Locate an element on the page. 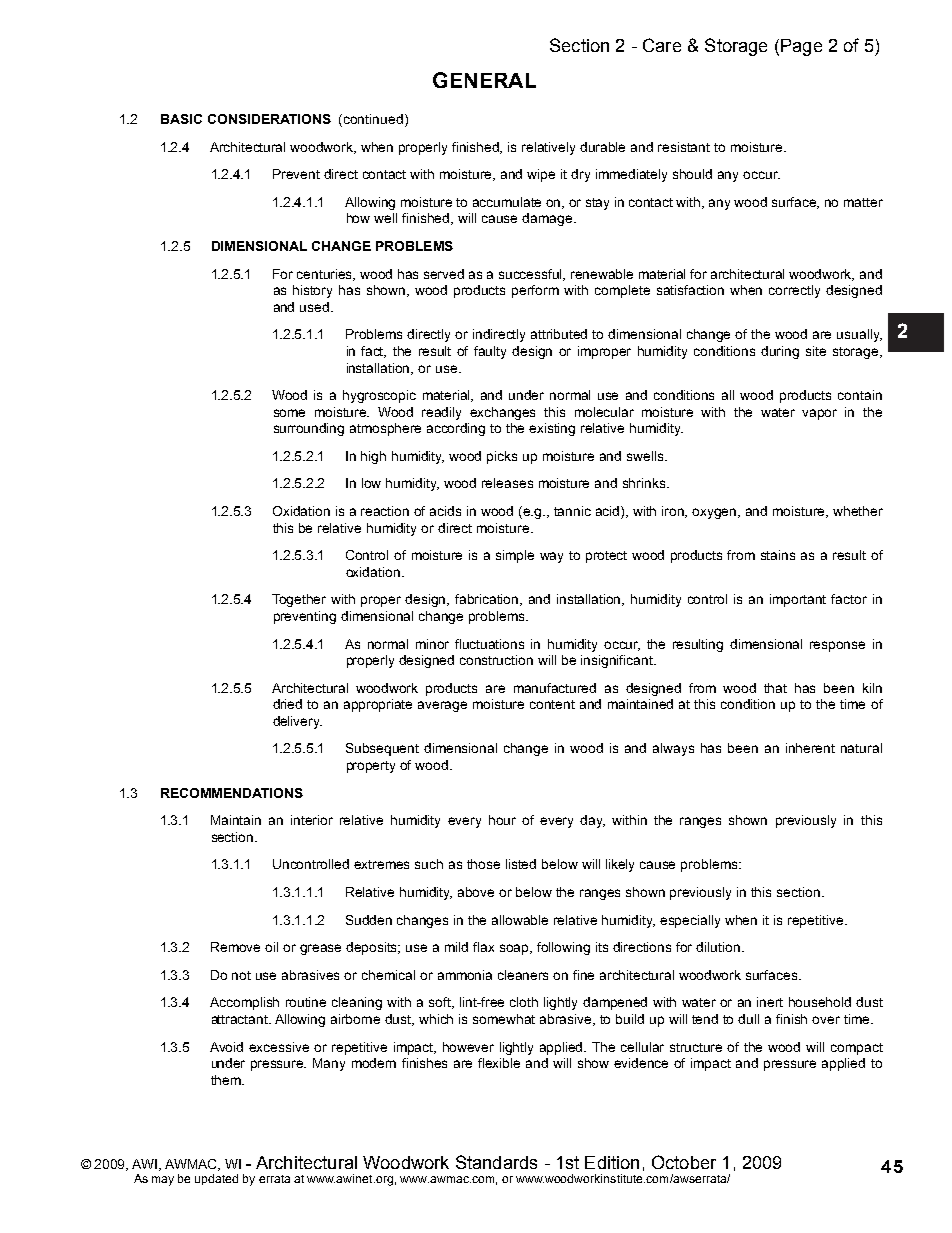 The height and width of the document is (1233, 952). vapor is located at coordinates (819, 414).
